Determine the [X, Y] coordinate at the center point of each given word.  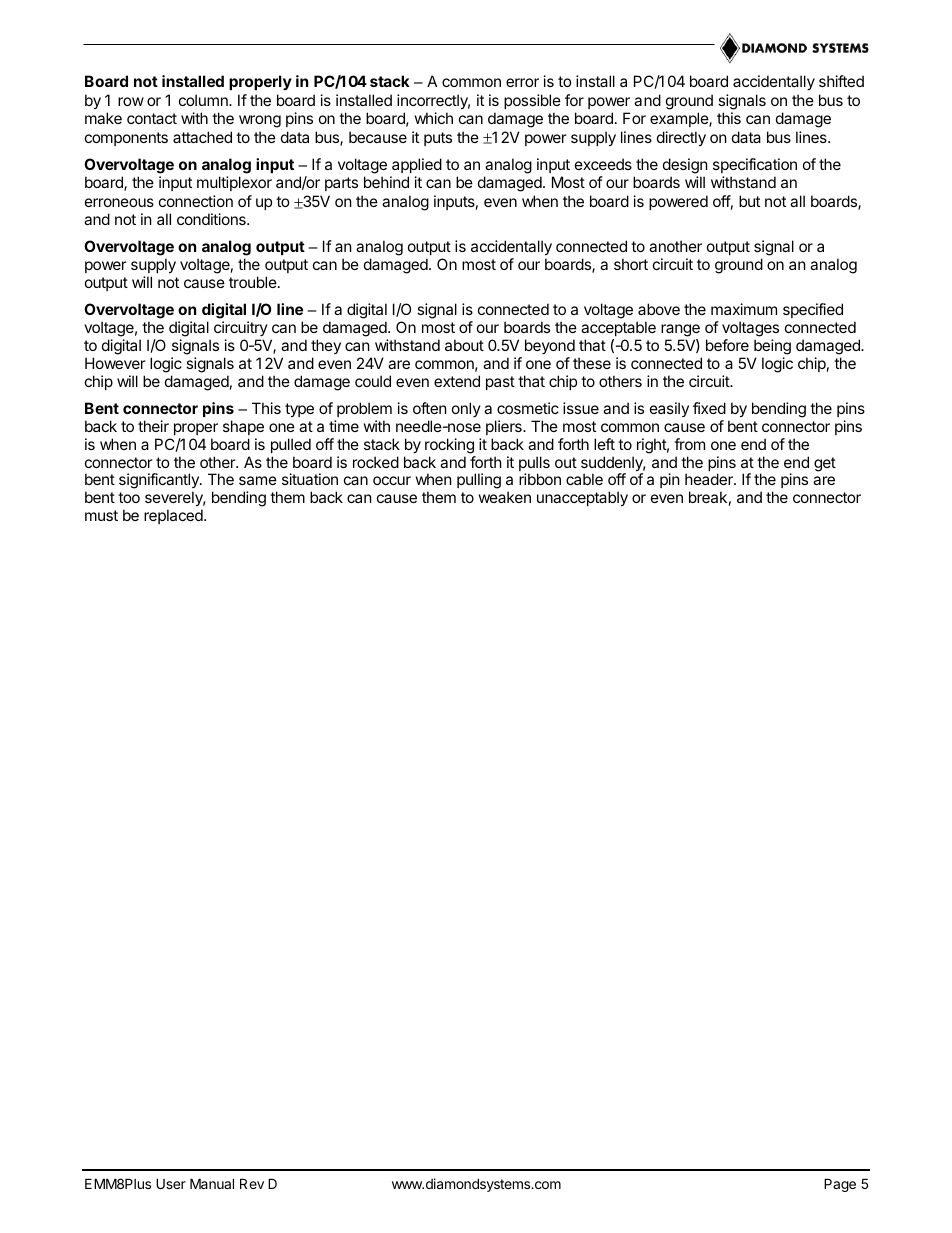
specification [755, 165]
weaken [505, 497]
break [708, 497]
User [171, 1183]
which [434, 118]
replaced [174, 516]
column [204, 100]
